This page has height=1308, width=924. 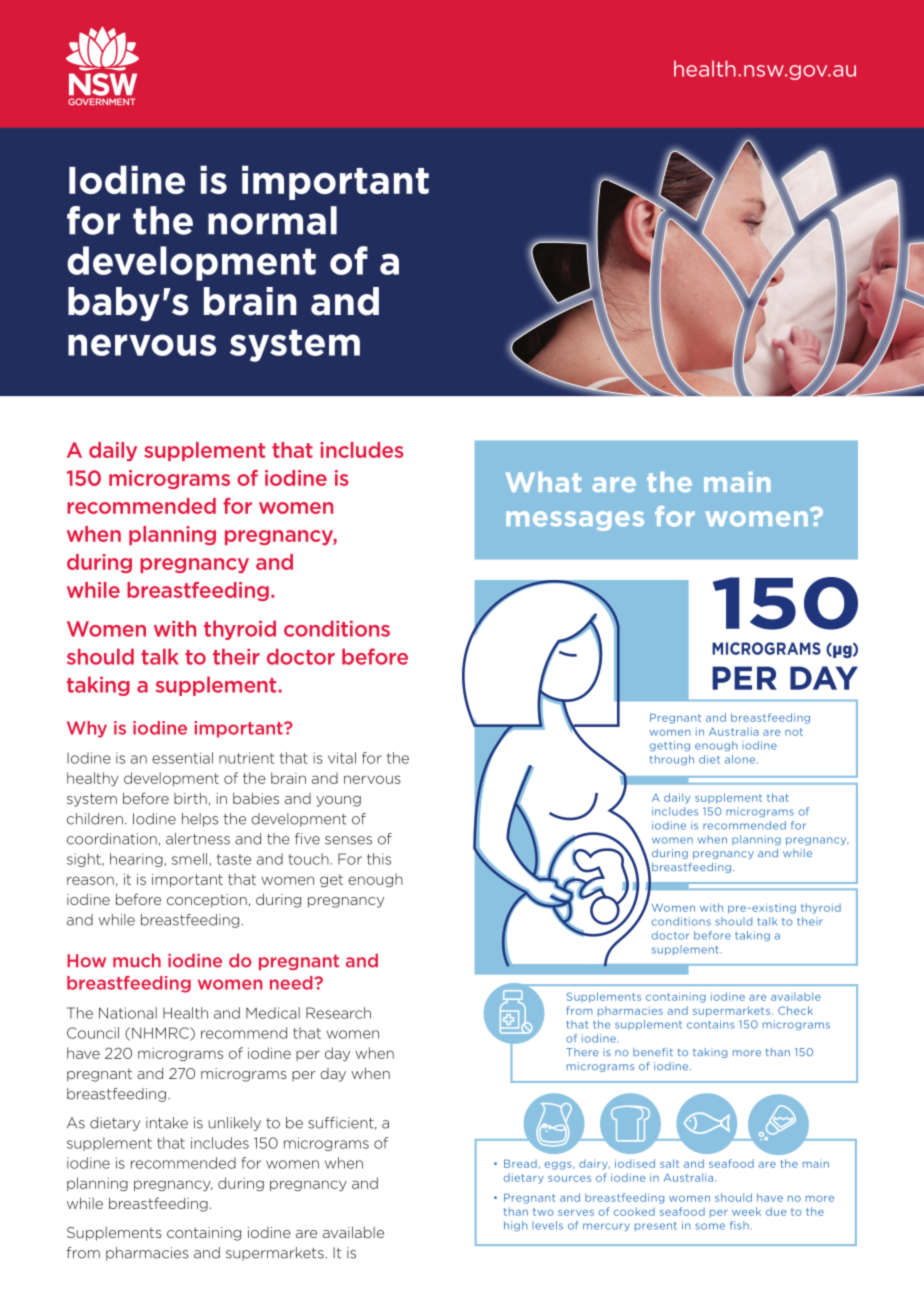 What do you see at coordinates (272, 220) in the page?
I see `normal` at bounding box center [272, 220].
